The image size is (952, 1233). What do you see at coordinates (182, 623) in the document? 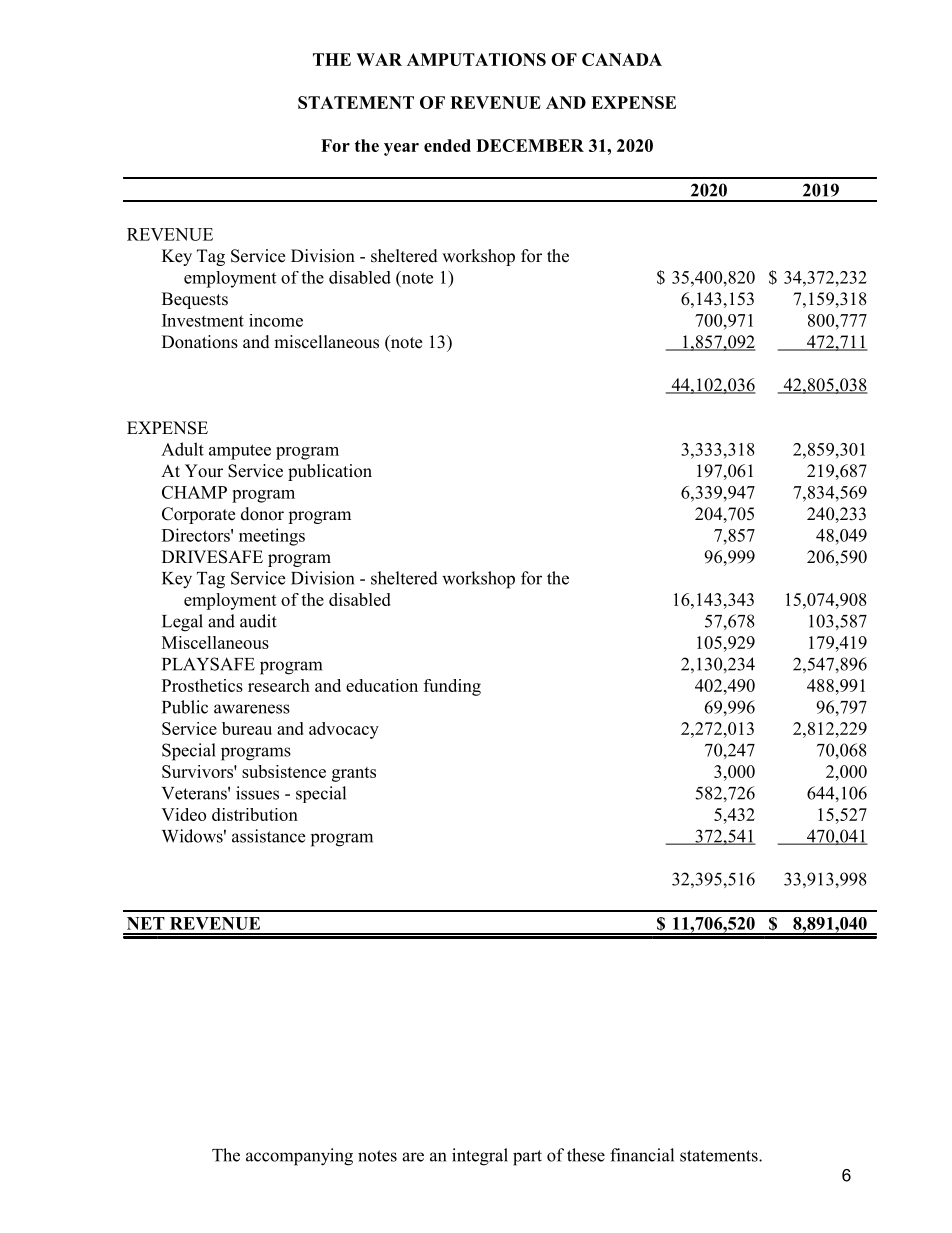
I see `Legal` at bounding box center [182, 623].
